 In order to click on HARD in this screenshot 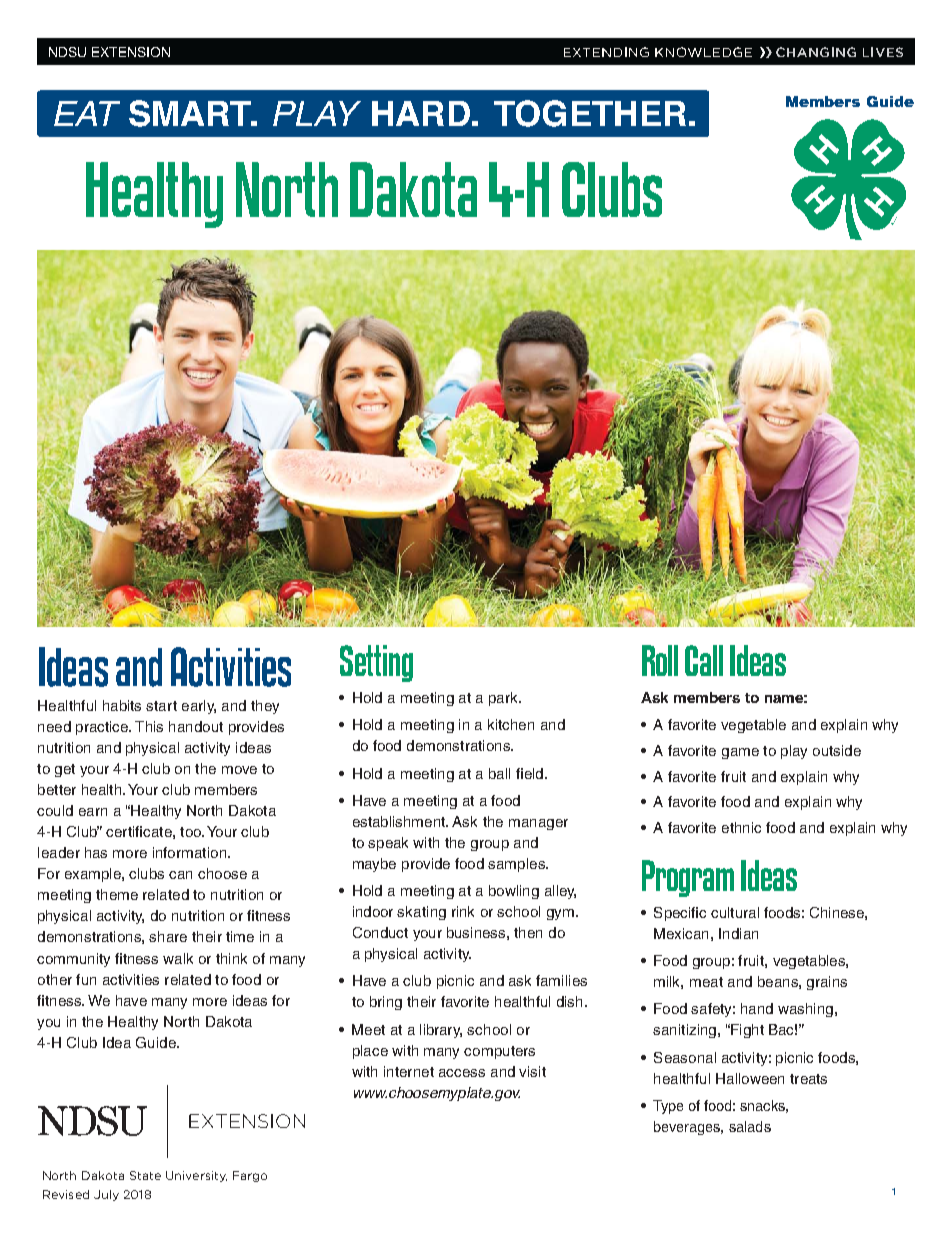, I will do `click(421, 113)`.
